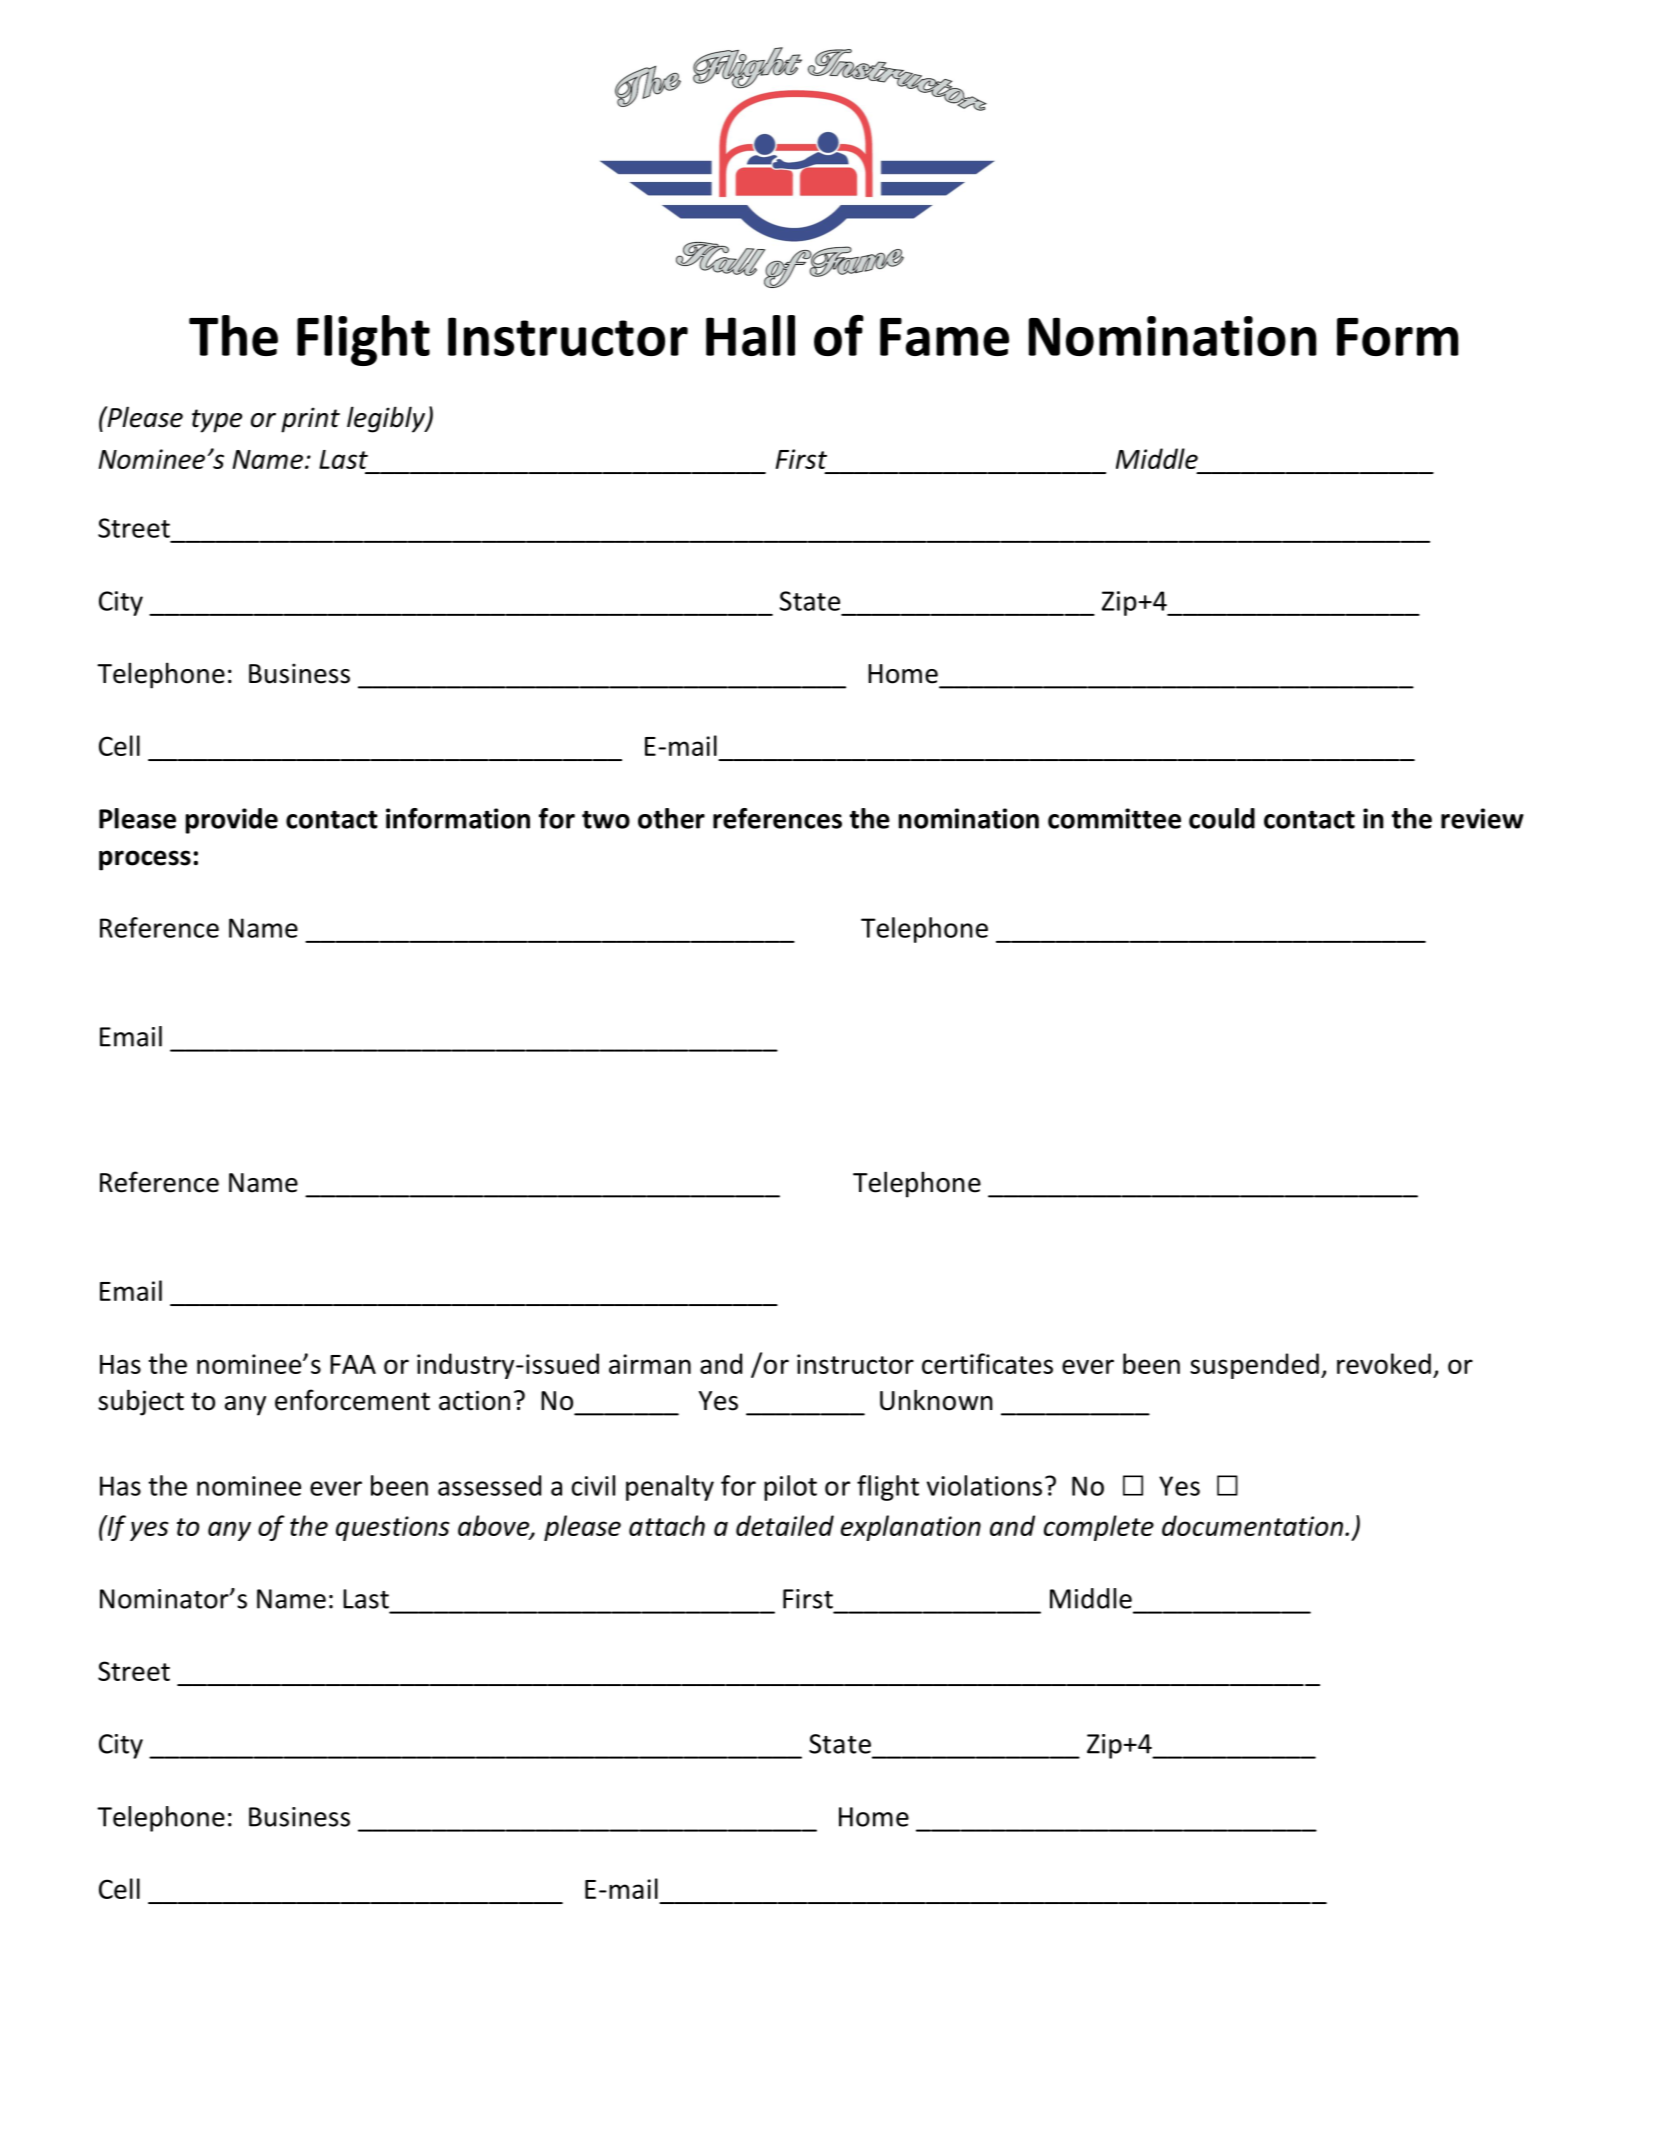 This screenshot has width=1656, height=2143. Describe the element at coordinates (353, 1364) in the screenshot. I see `FAA` at that location.
